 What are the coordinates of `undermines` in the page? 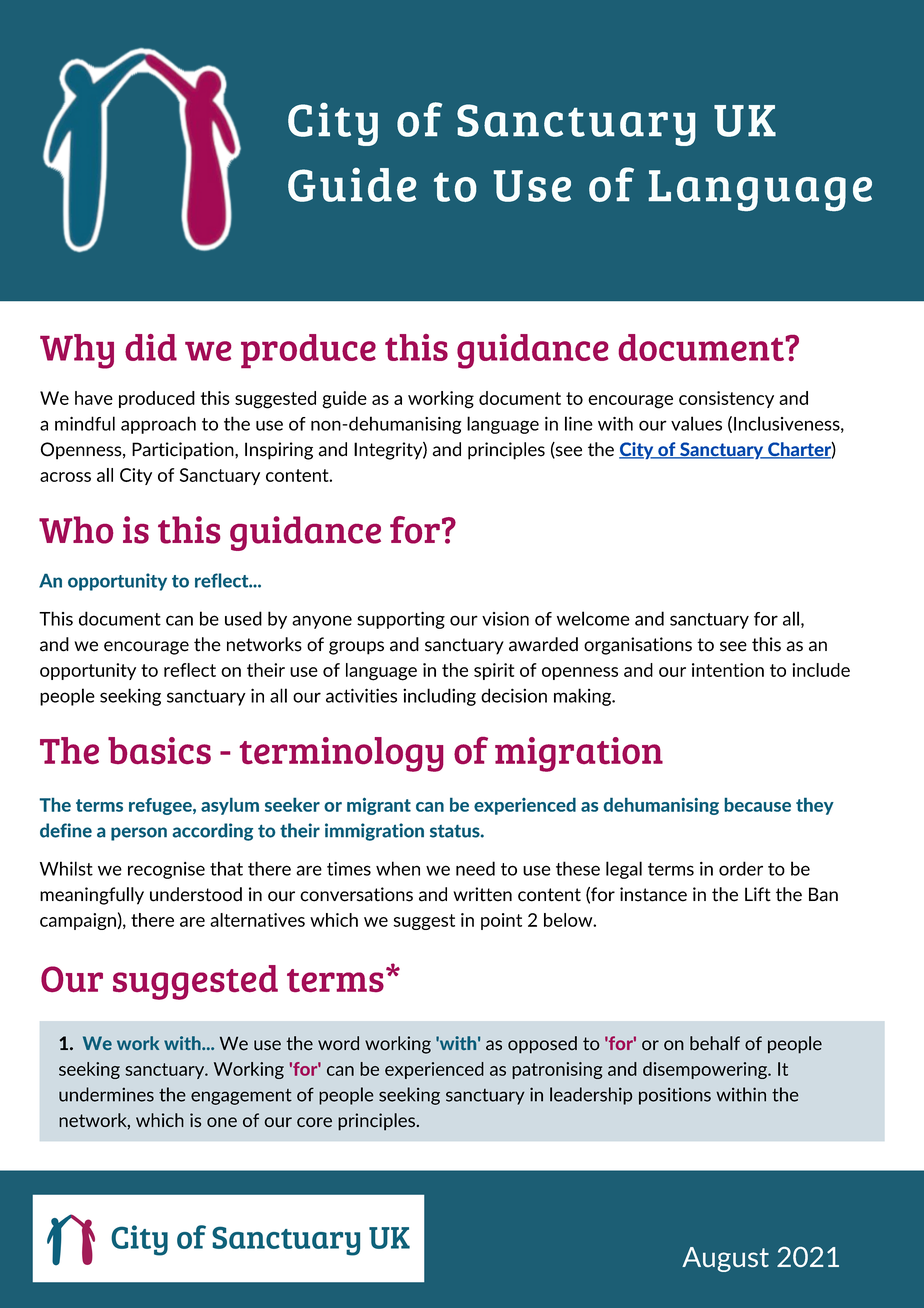 It's located at (106, 1094).
